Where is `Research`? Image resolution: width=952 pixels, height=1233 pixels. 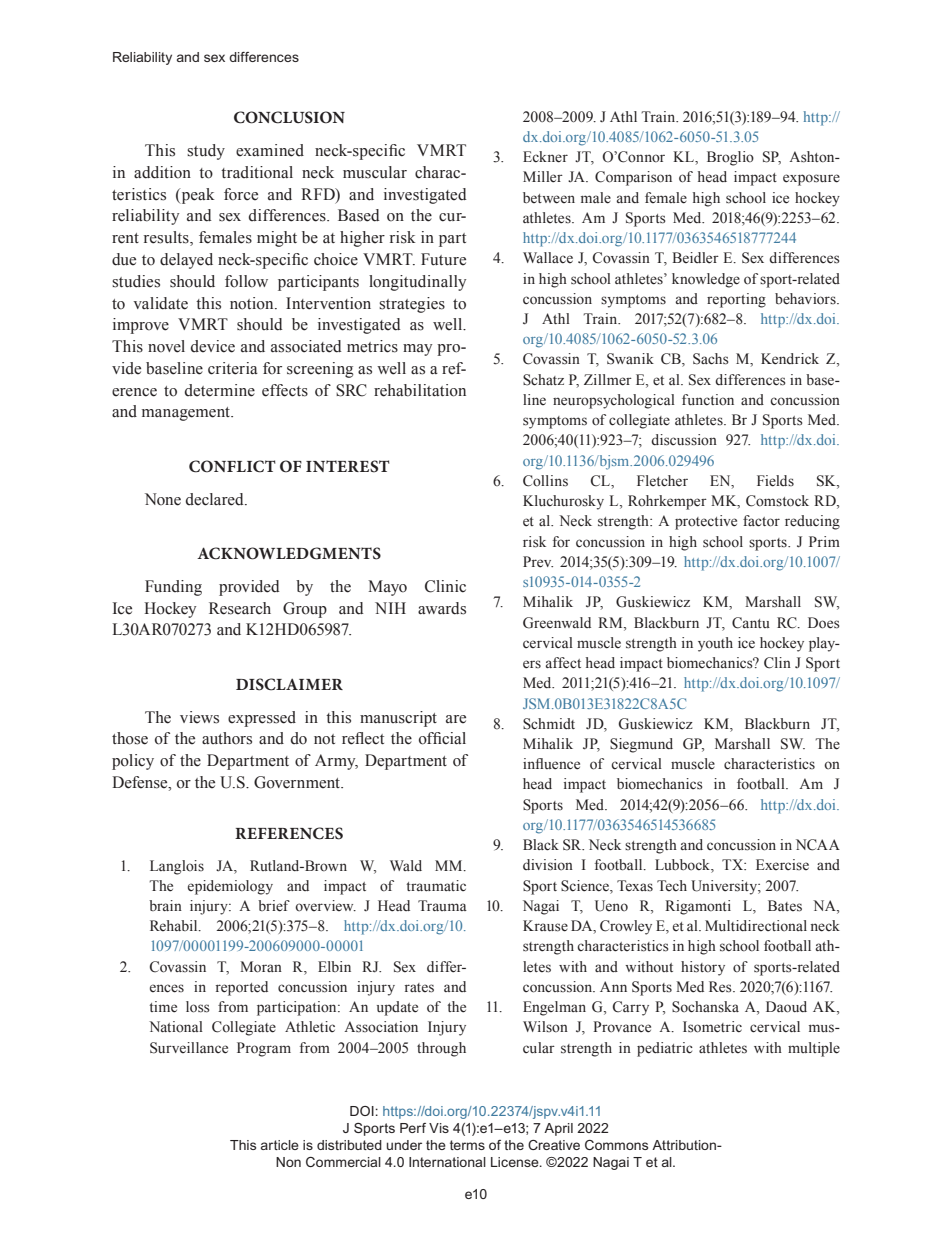
Research is located at coordinates (240, 608).
